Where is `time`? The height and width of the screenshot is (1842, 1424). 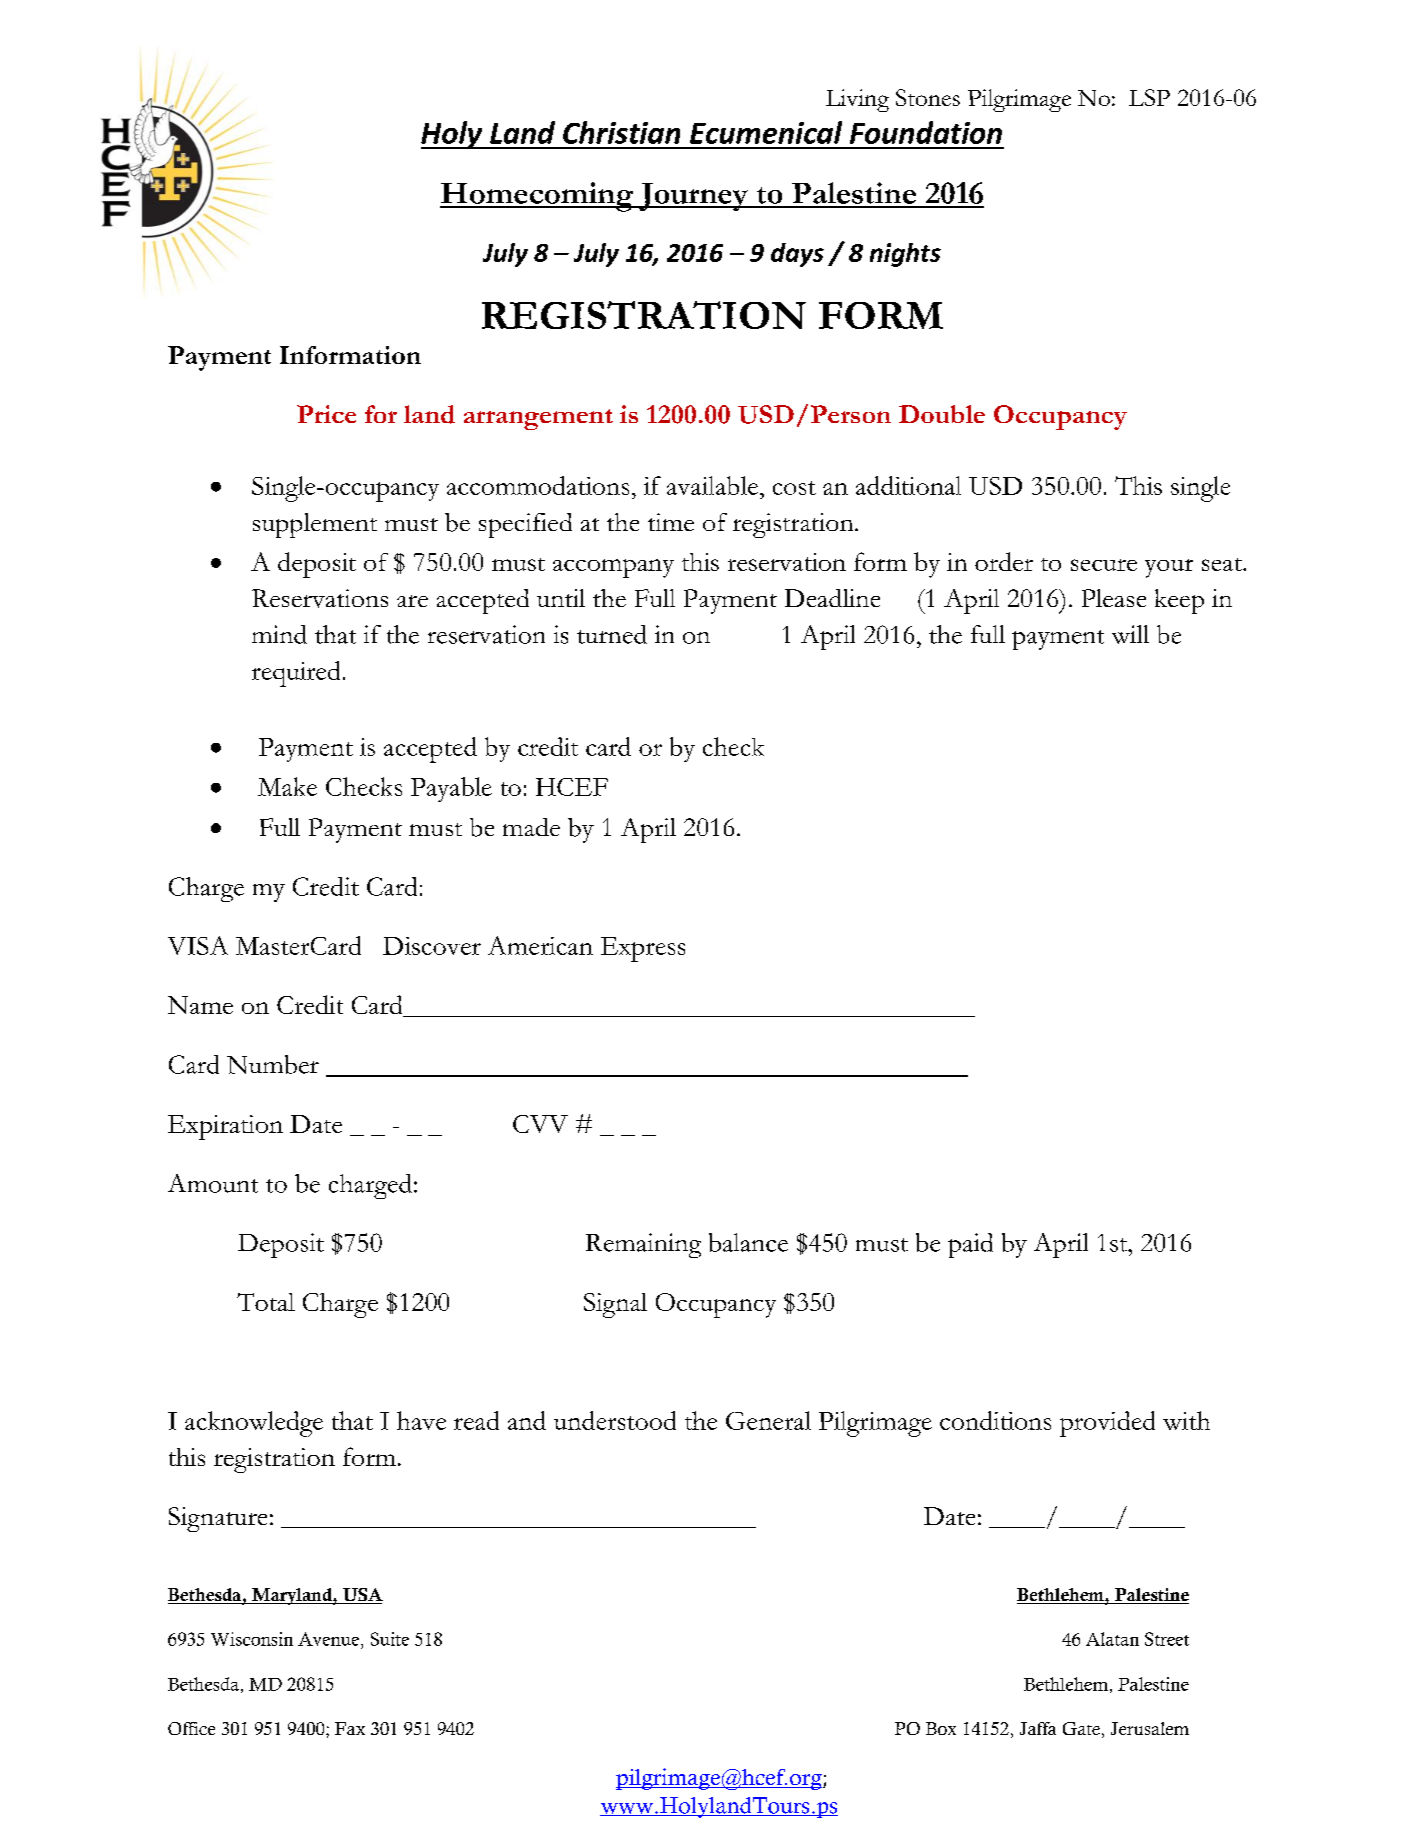 time is located at coordinates (671, 522).
